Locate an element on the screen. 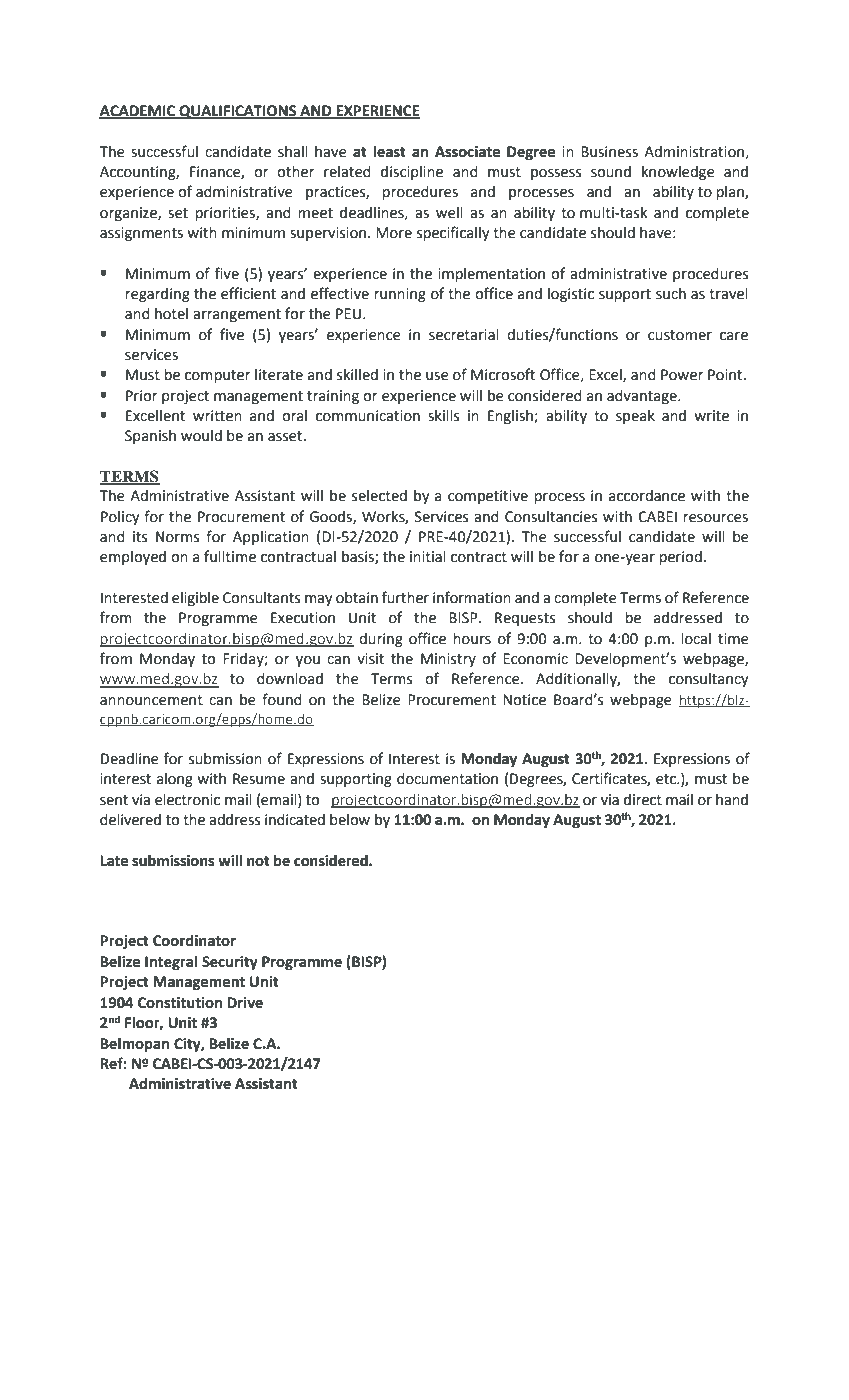 The width and height of the screenshot is (849, 1400). Integral is located at coordinates (171, 963).
